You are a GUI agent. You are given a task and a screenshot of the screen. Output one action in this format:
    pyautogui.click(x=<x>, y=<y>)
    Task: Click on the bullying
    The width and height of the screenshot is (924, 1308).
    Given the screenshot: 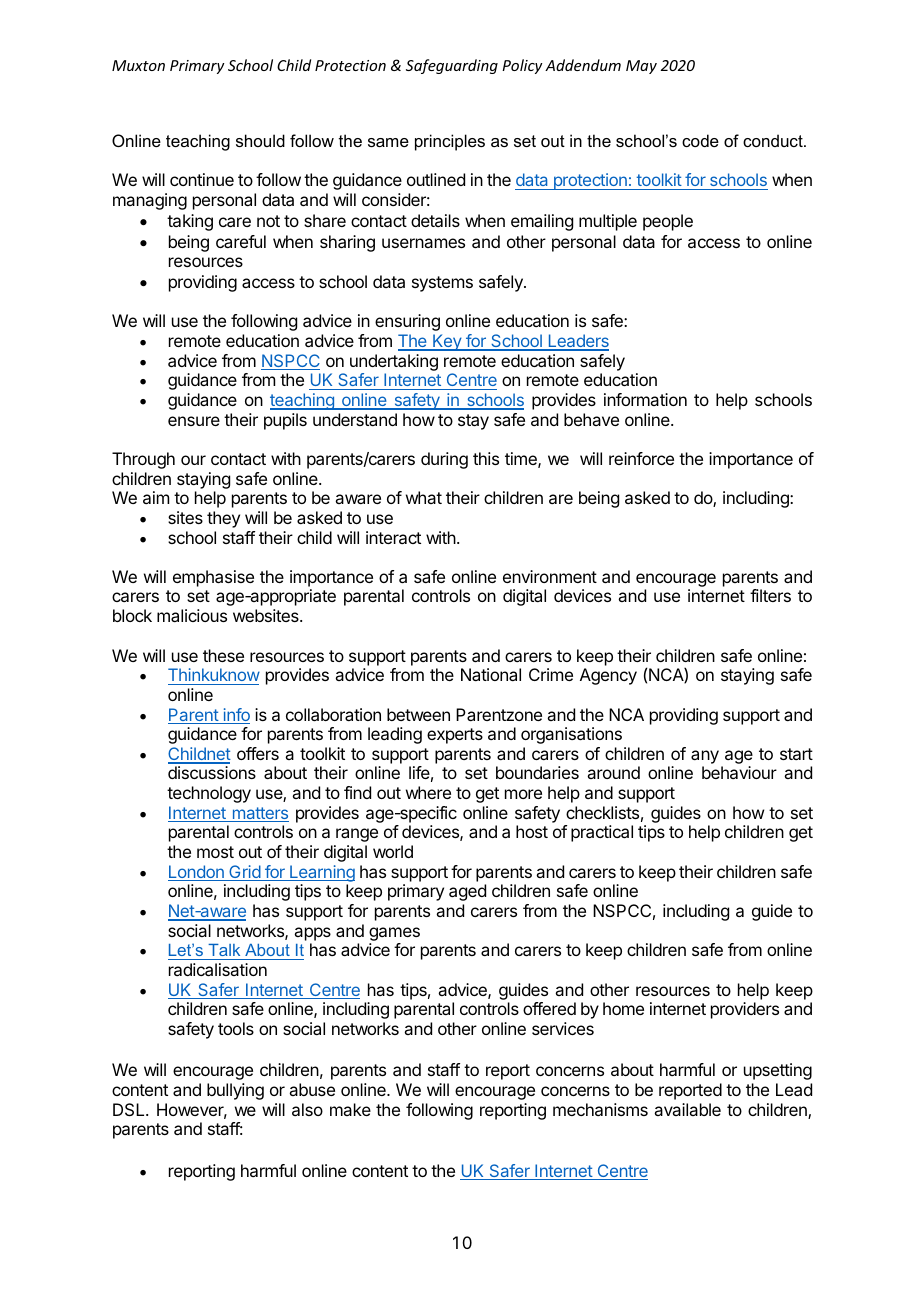 What is the action you would take?
    pyautogui.click(x=235, y=1091)
